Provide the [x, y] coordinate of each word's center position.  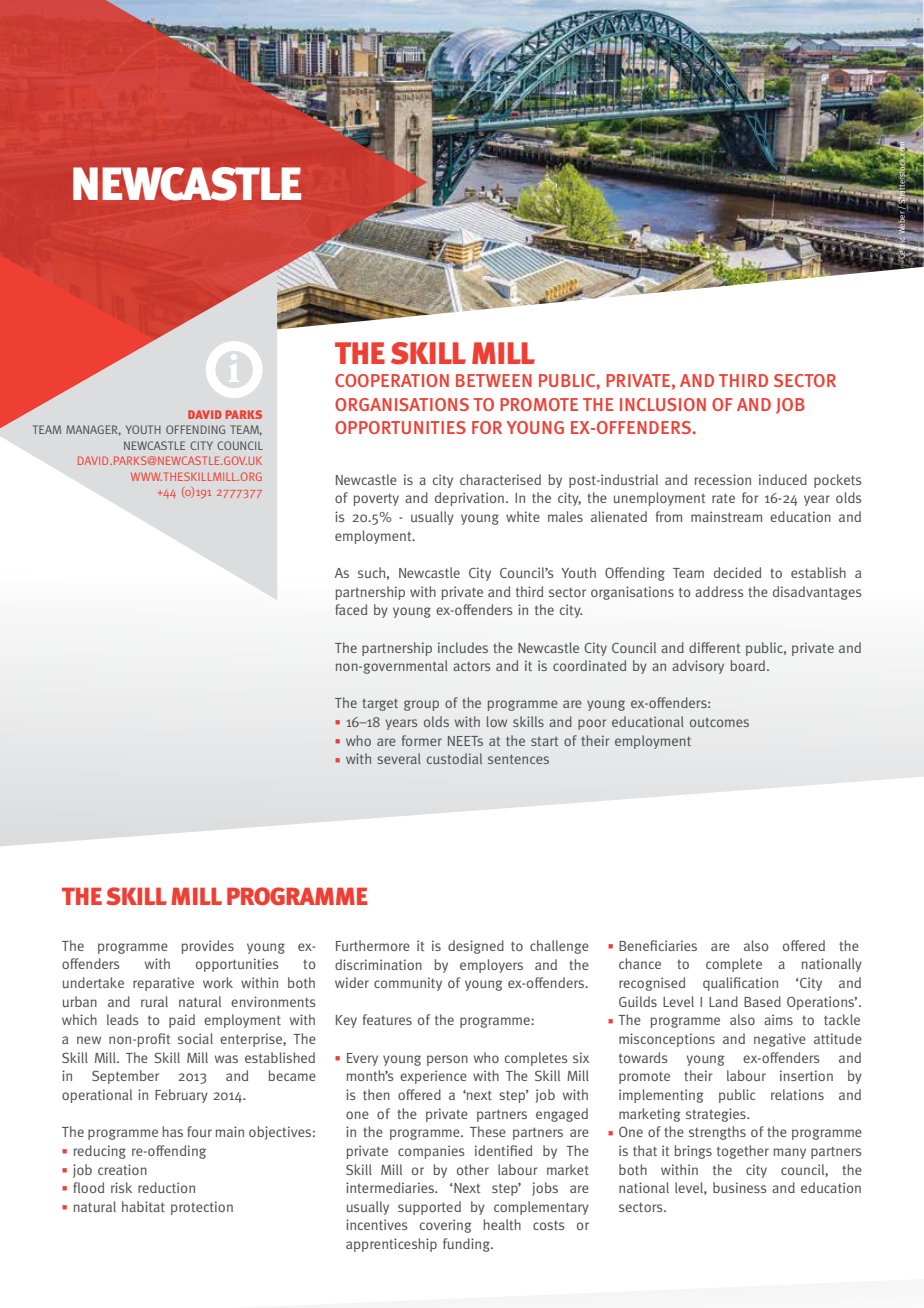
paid [182, 1021]
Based [762, 1001]
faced [351, 609]
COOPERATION [392, 380]
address [719, 591]
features [387, 1019]
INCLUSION [663, 404]
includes [463, 647]
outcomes [719, 722]
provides [208, 947]
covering [446, 1226]
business [739, 1187]
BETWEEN [494, 380]
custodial [454, 758]
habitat [143, 1206]
